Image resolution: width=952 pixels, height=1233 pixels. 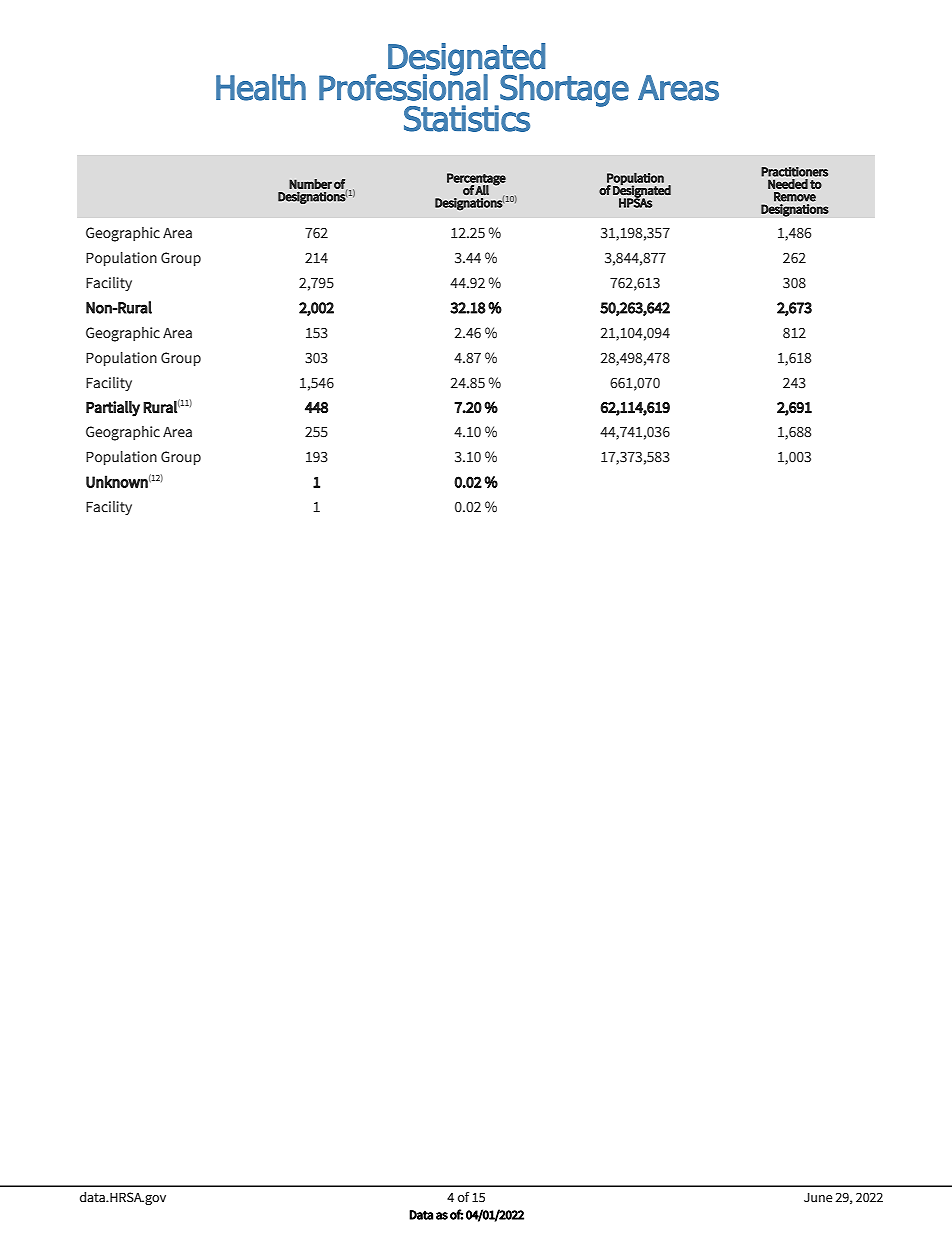 What do you see at coordinates (563, 91) in the document?
I see `Shortage` at bounding box center [563, 91].
